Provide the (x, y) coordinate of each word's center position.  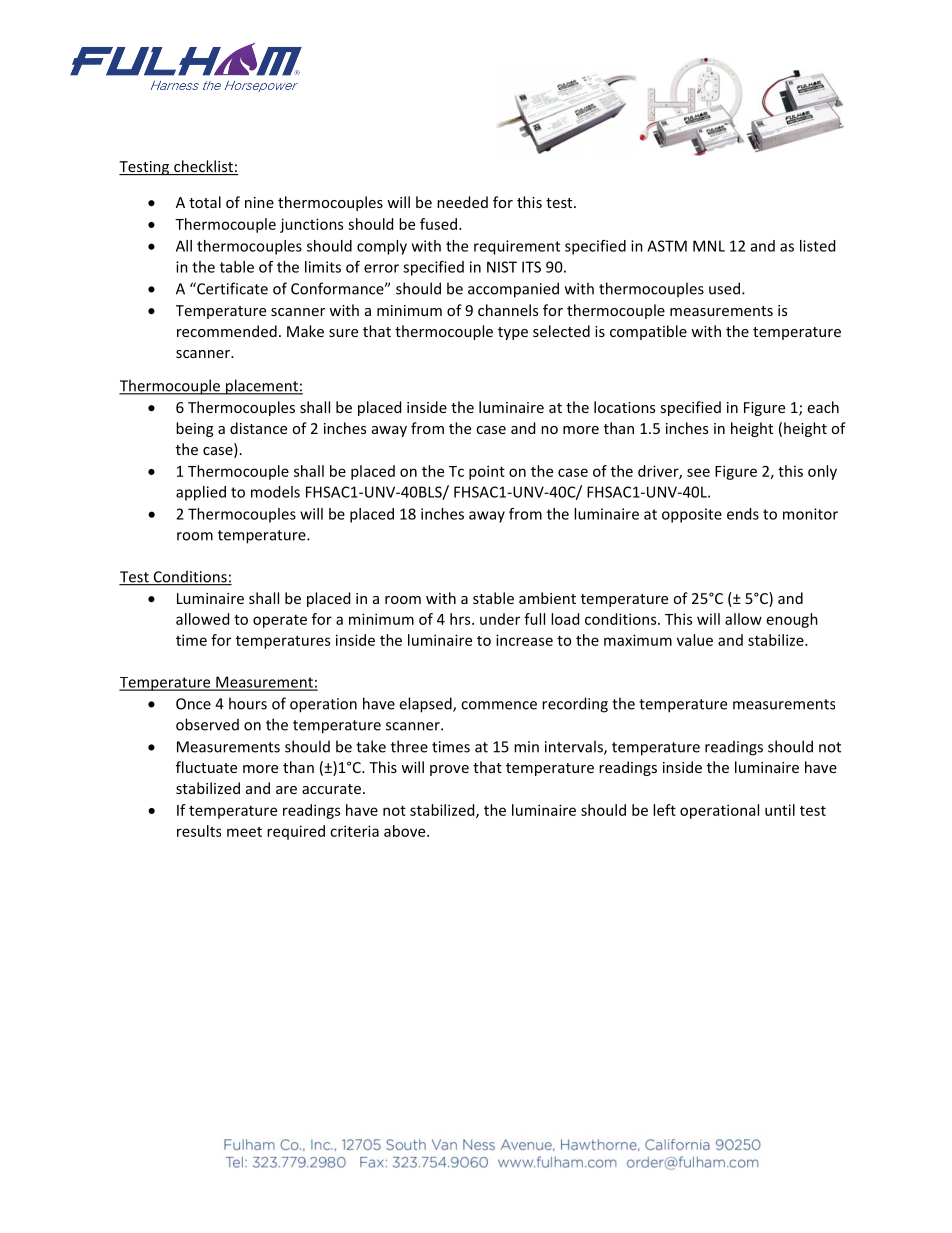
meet (244, 832)
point (487, 472)
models (275, 492)
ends (743, 514)
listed (817, 246)
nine (259, 202)
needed (462, 202)
